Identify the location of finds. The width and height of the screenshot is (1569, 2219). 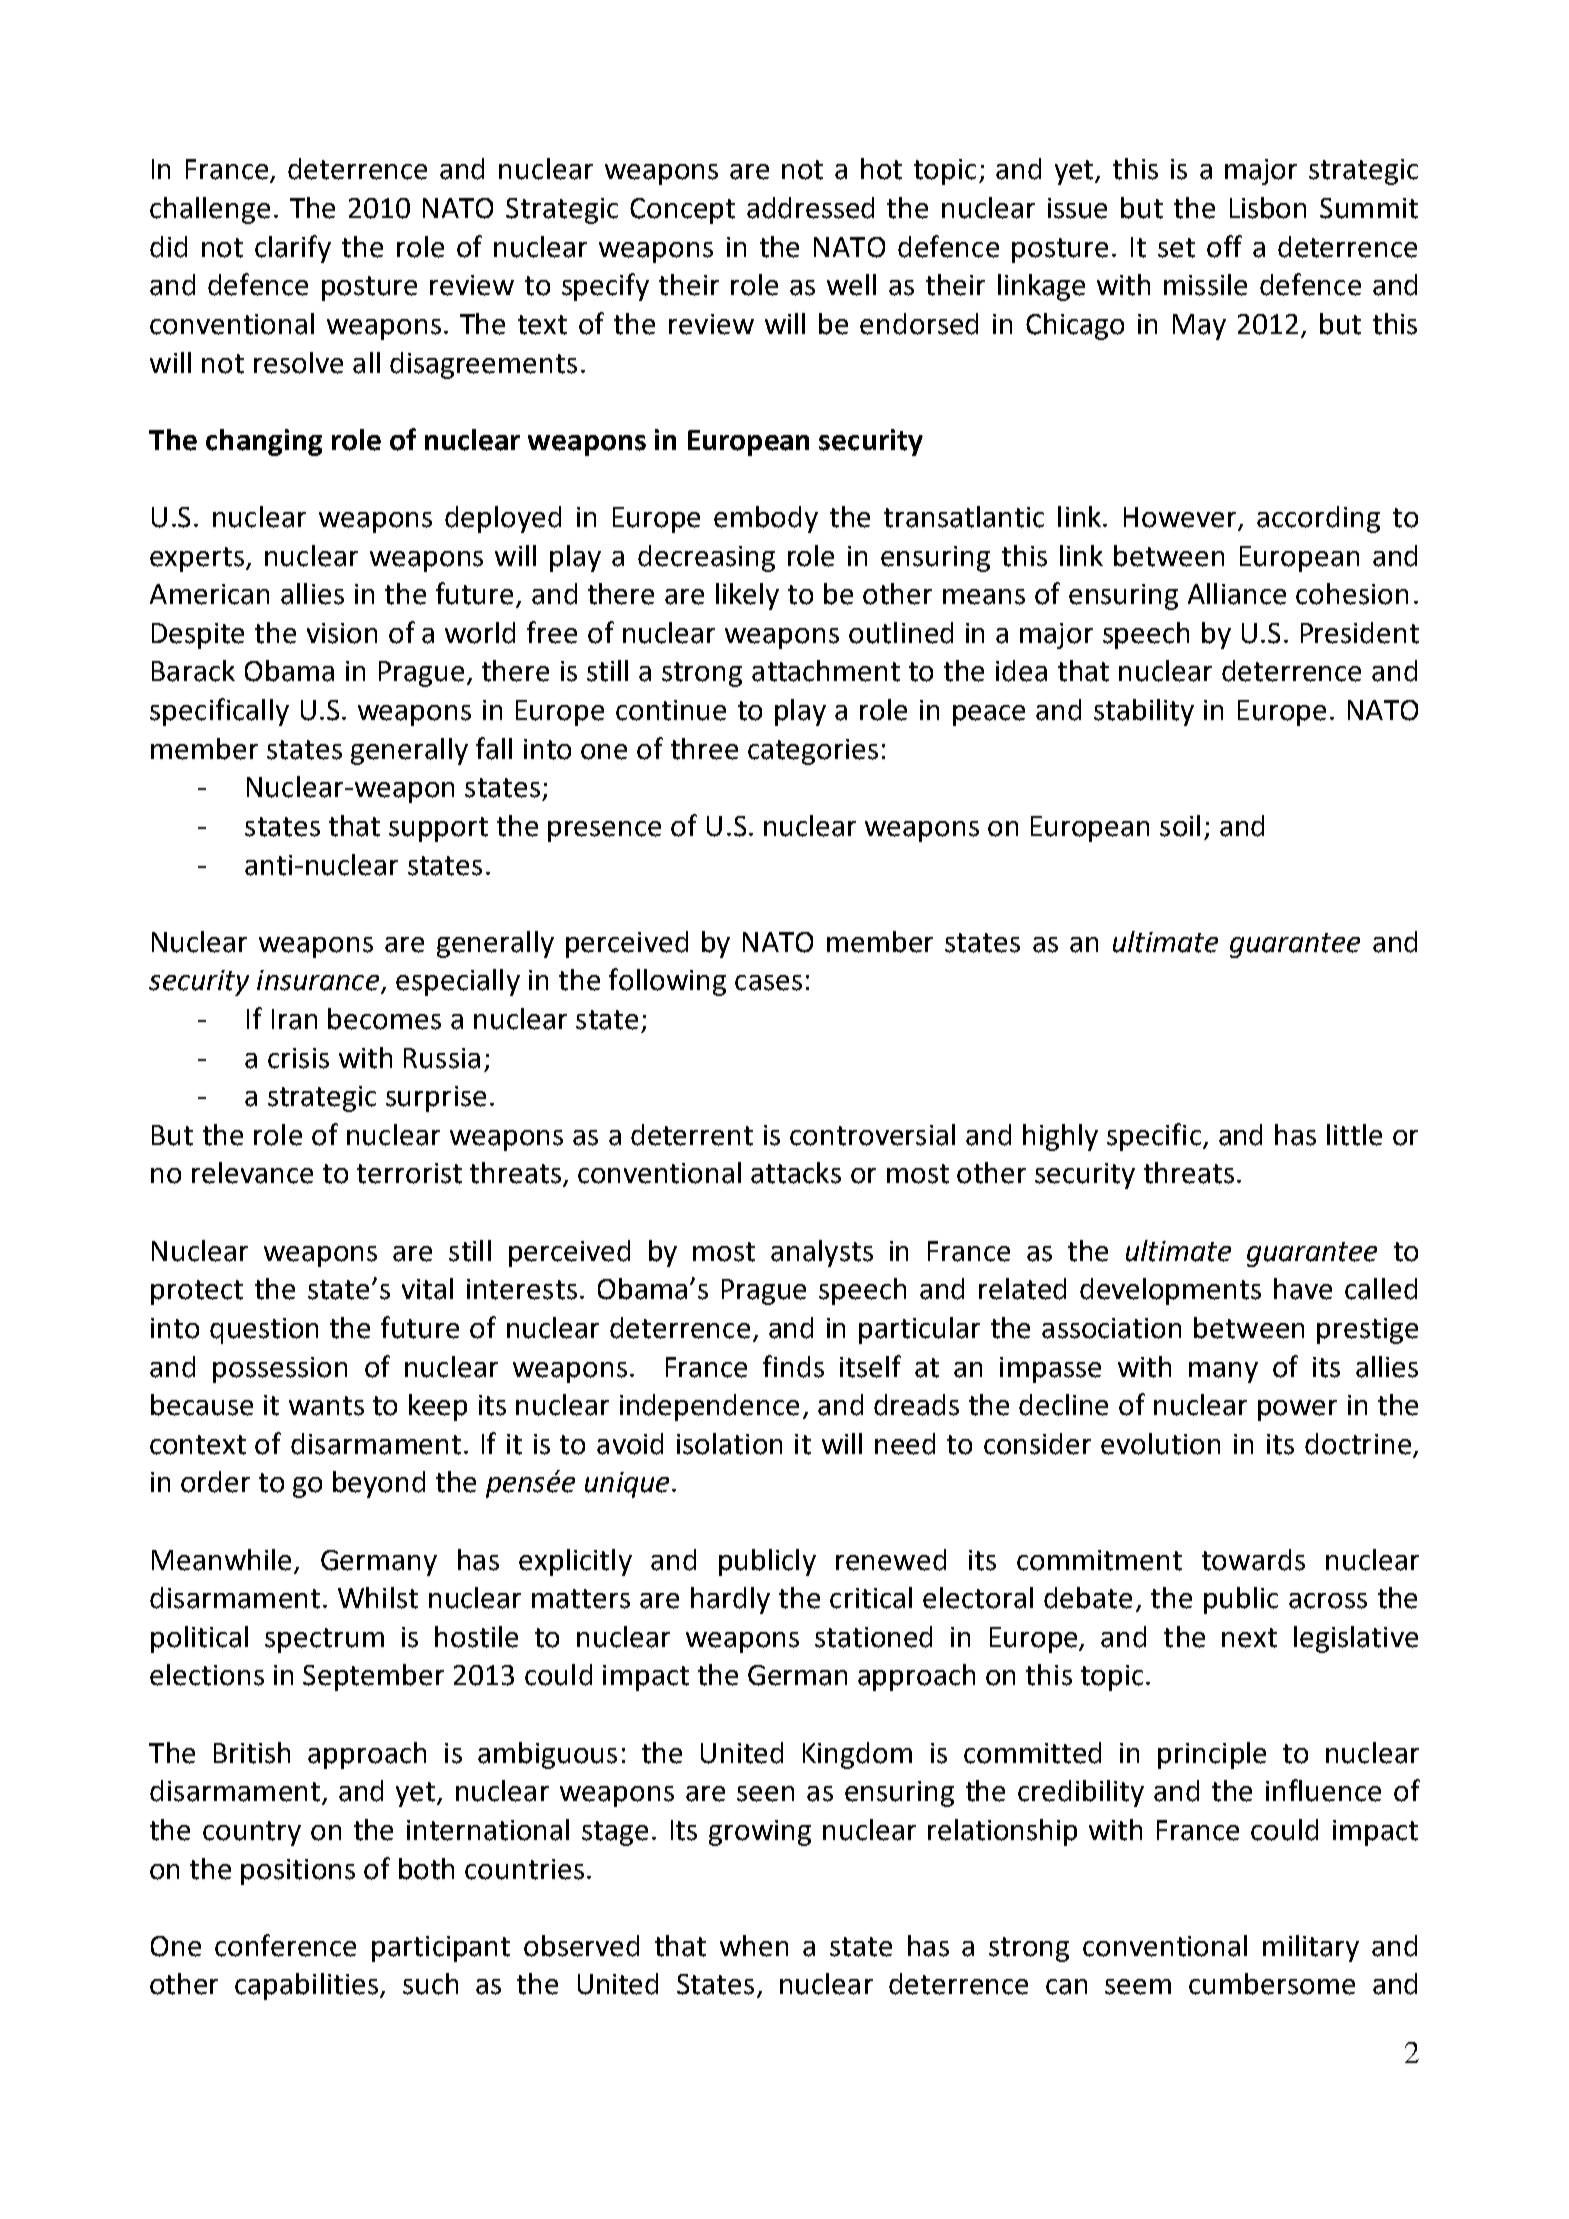
(793, 1366).
